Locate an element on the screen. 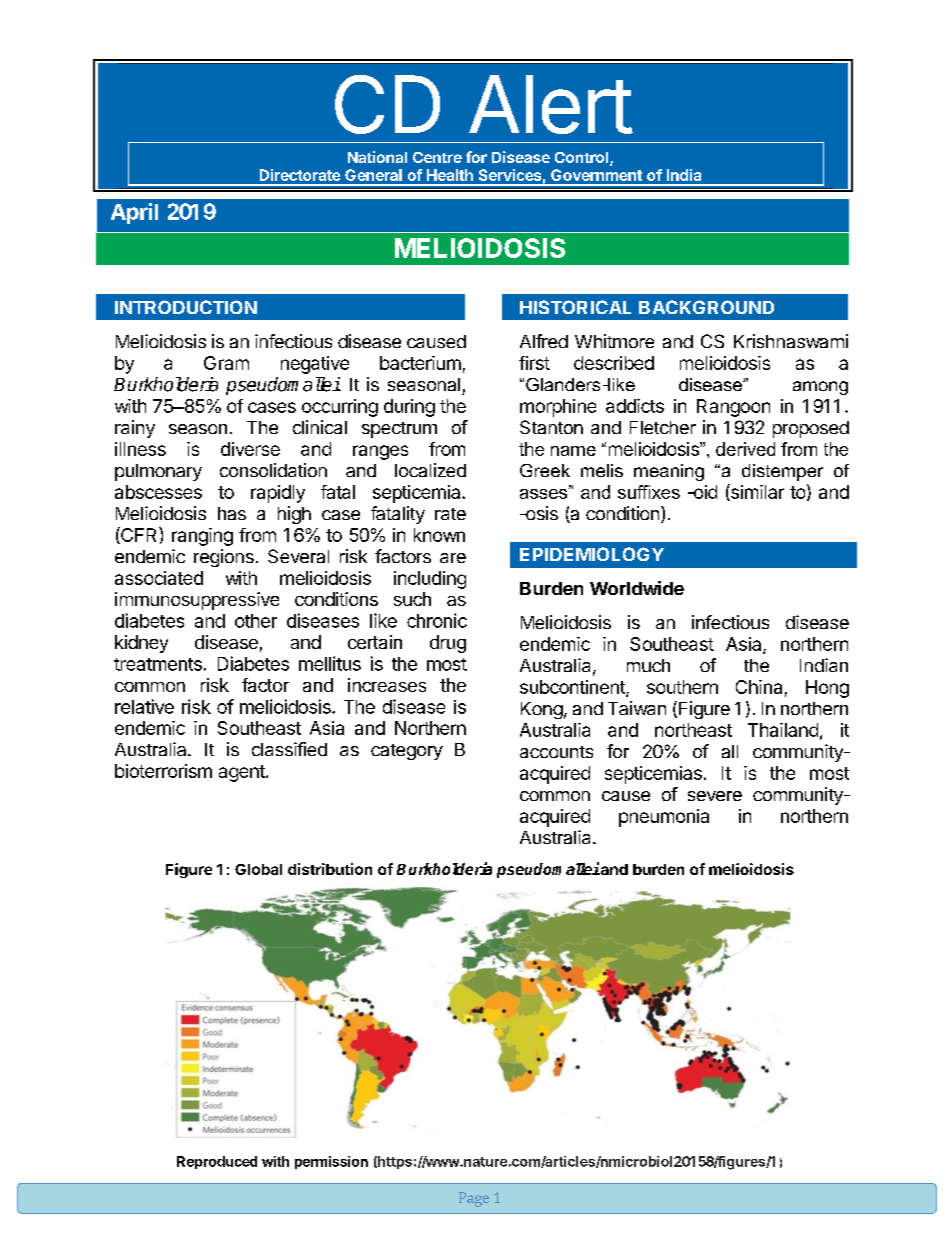 The width and height of the screenshot is (952, 1233). Centre is located at coordinates (437, 157).
